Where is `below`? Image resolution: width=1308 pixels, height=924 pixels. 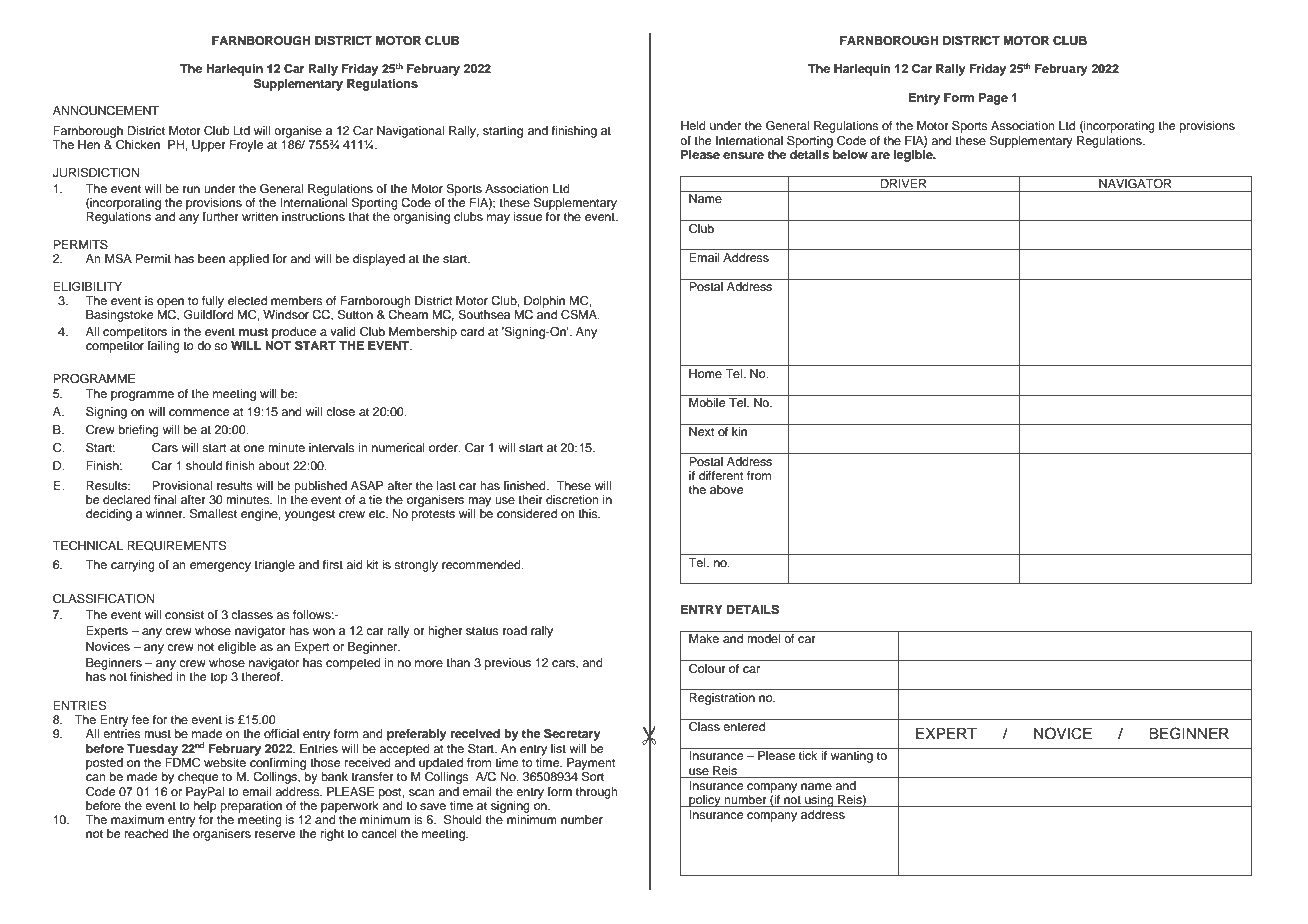 below is located at coordinates (849, 153).
